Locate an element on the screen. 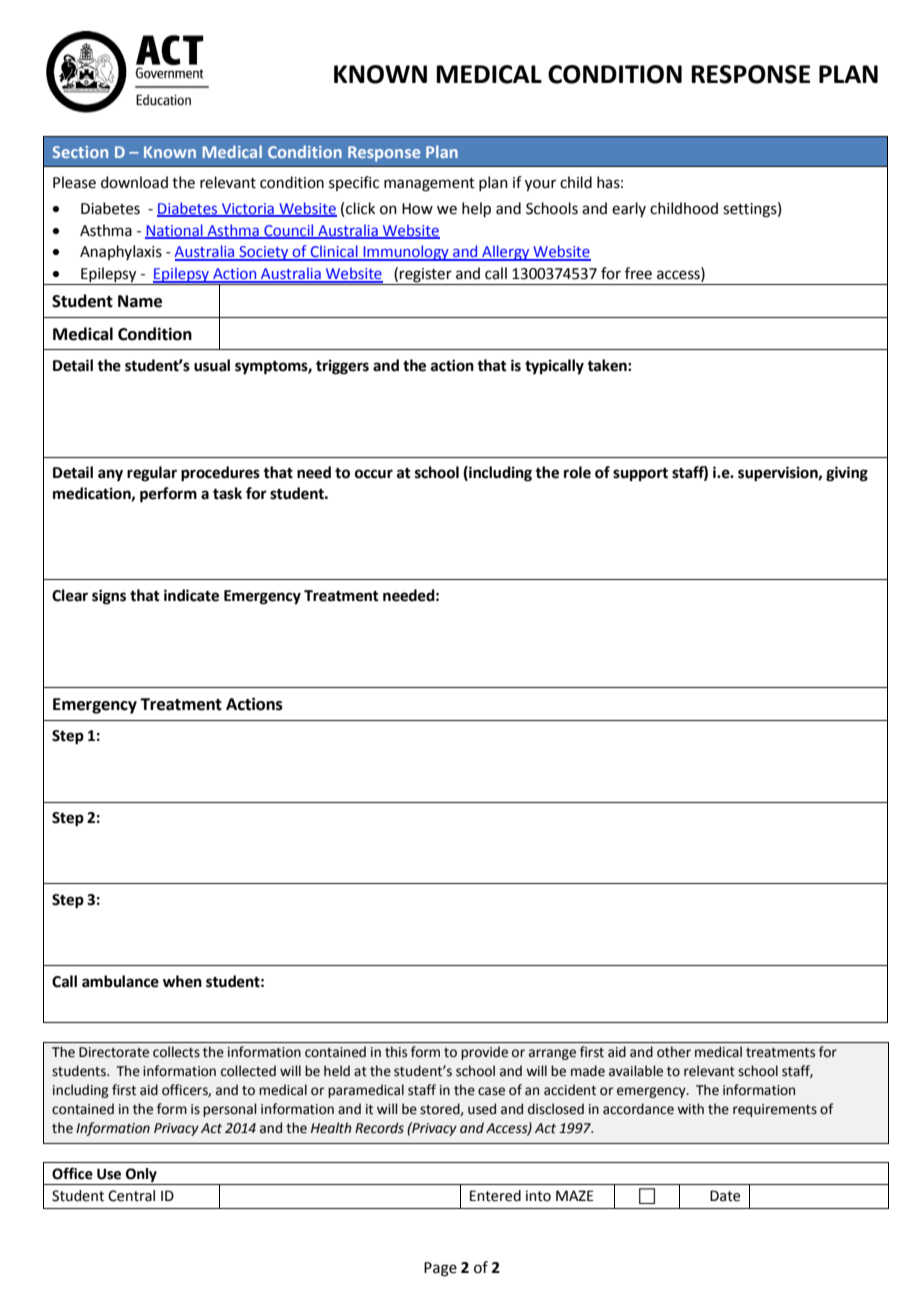  provide is located at coordinates (484, 1053).
